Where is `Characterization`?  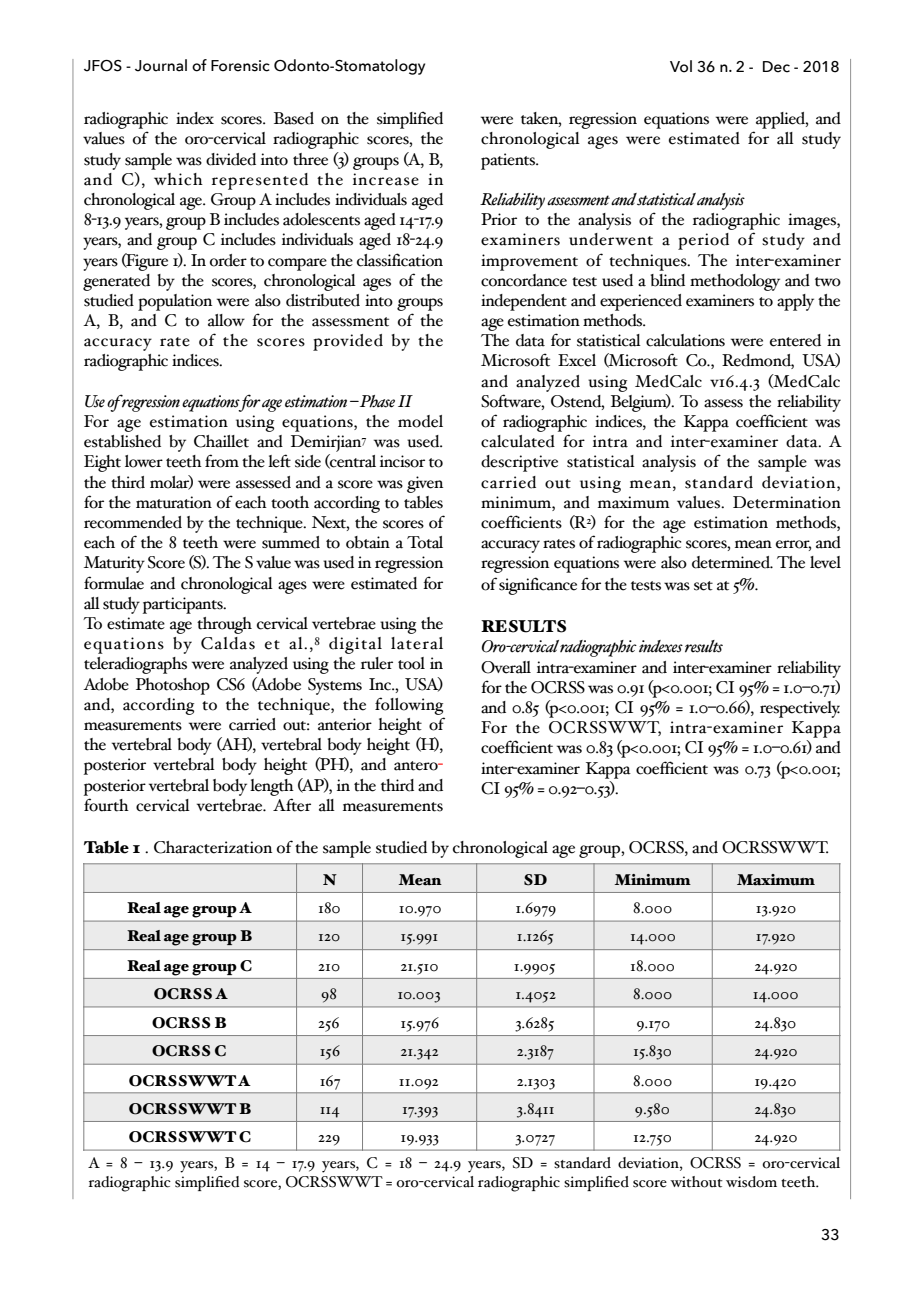
Characterization is located at coordinates (213, 847).
